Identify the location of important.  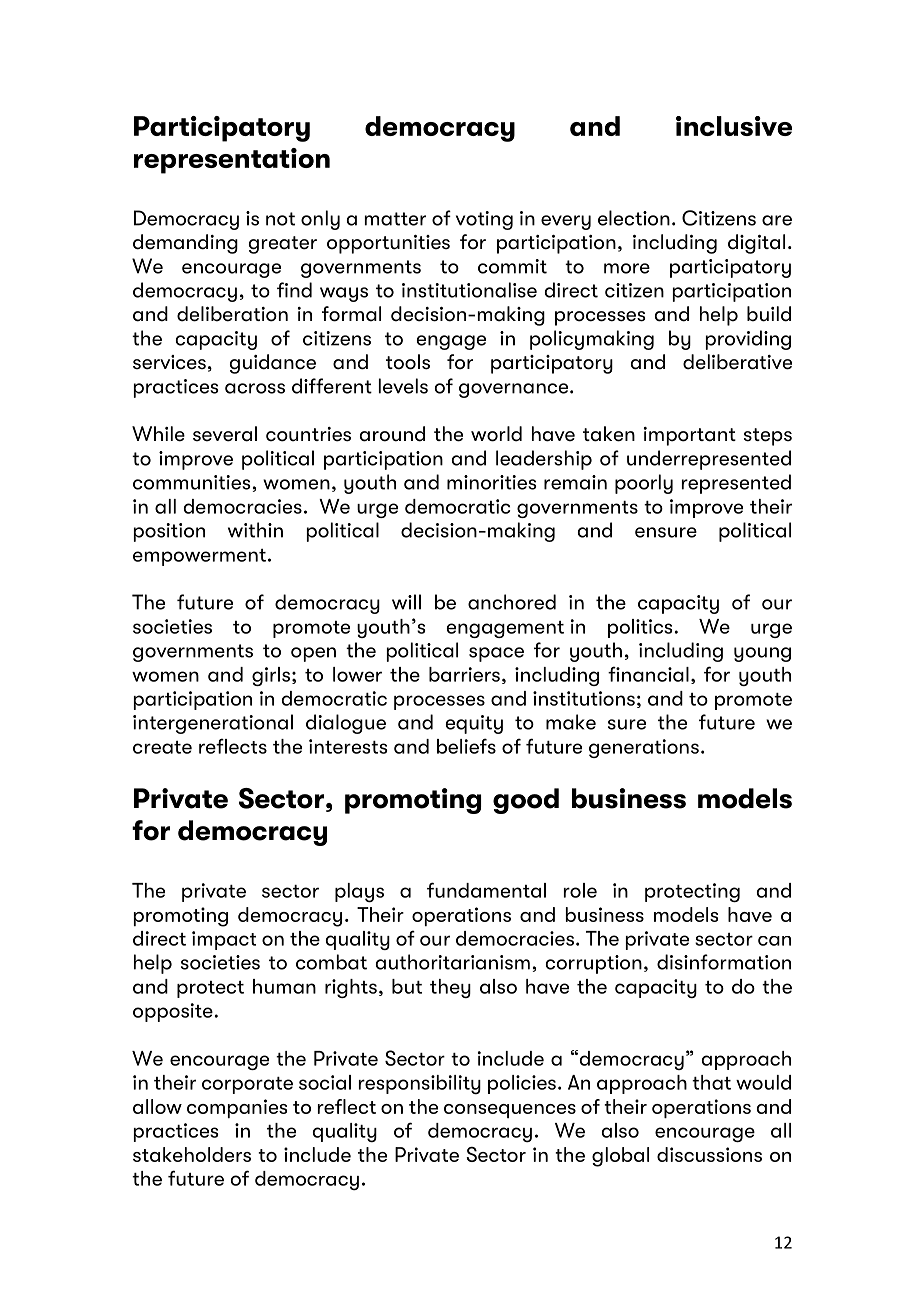
(690, 436).
